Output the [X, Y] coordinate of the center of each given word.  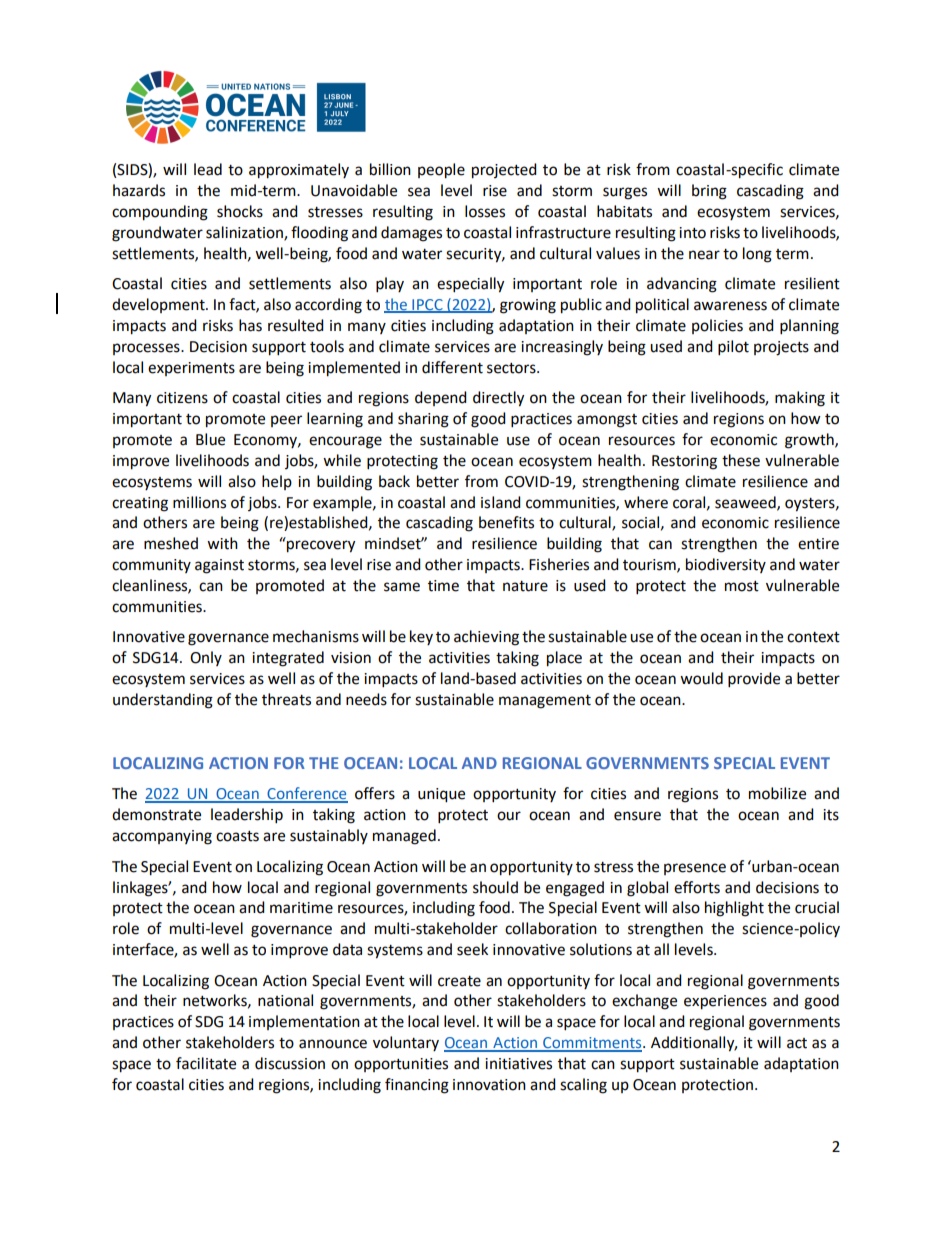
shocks [240, 211]
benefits [506, 522]
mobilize [777, 793]
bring [709, 192]
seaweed [746, 503]
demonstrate [156, 814]
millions [199, 502]
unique [441, 795]
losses [485, 211]
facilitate [206, 1063]
